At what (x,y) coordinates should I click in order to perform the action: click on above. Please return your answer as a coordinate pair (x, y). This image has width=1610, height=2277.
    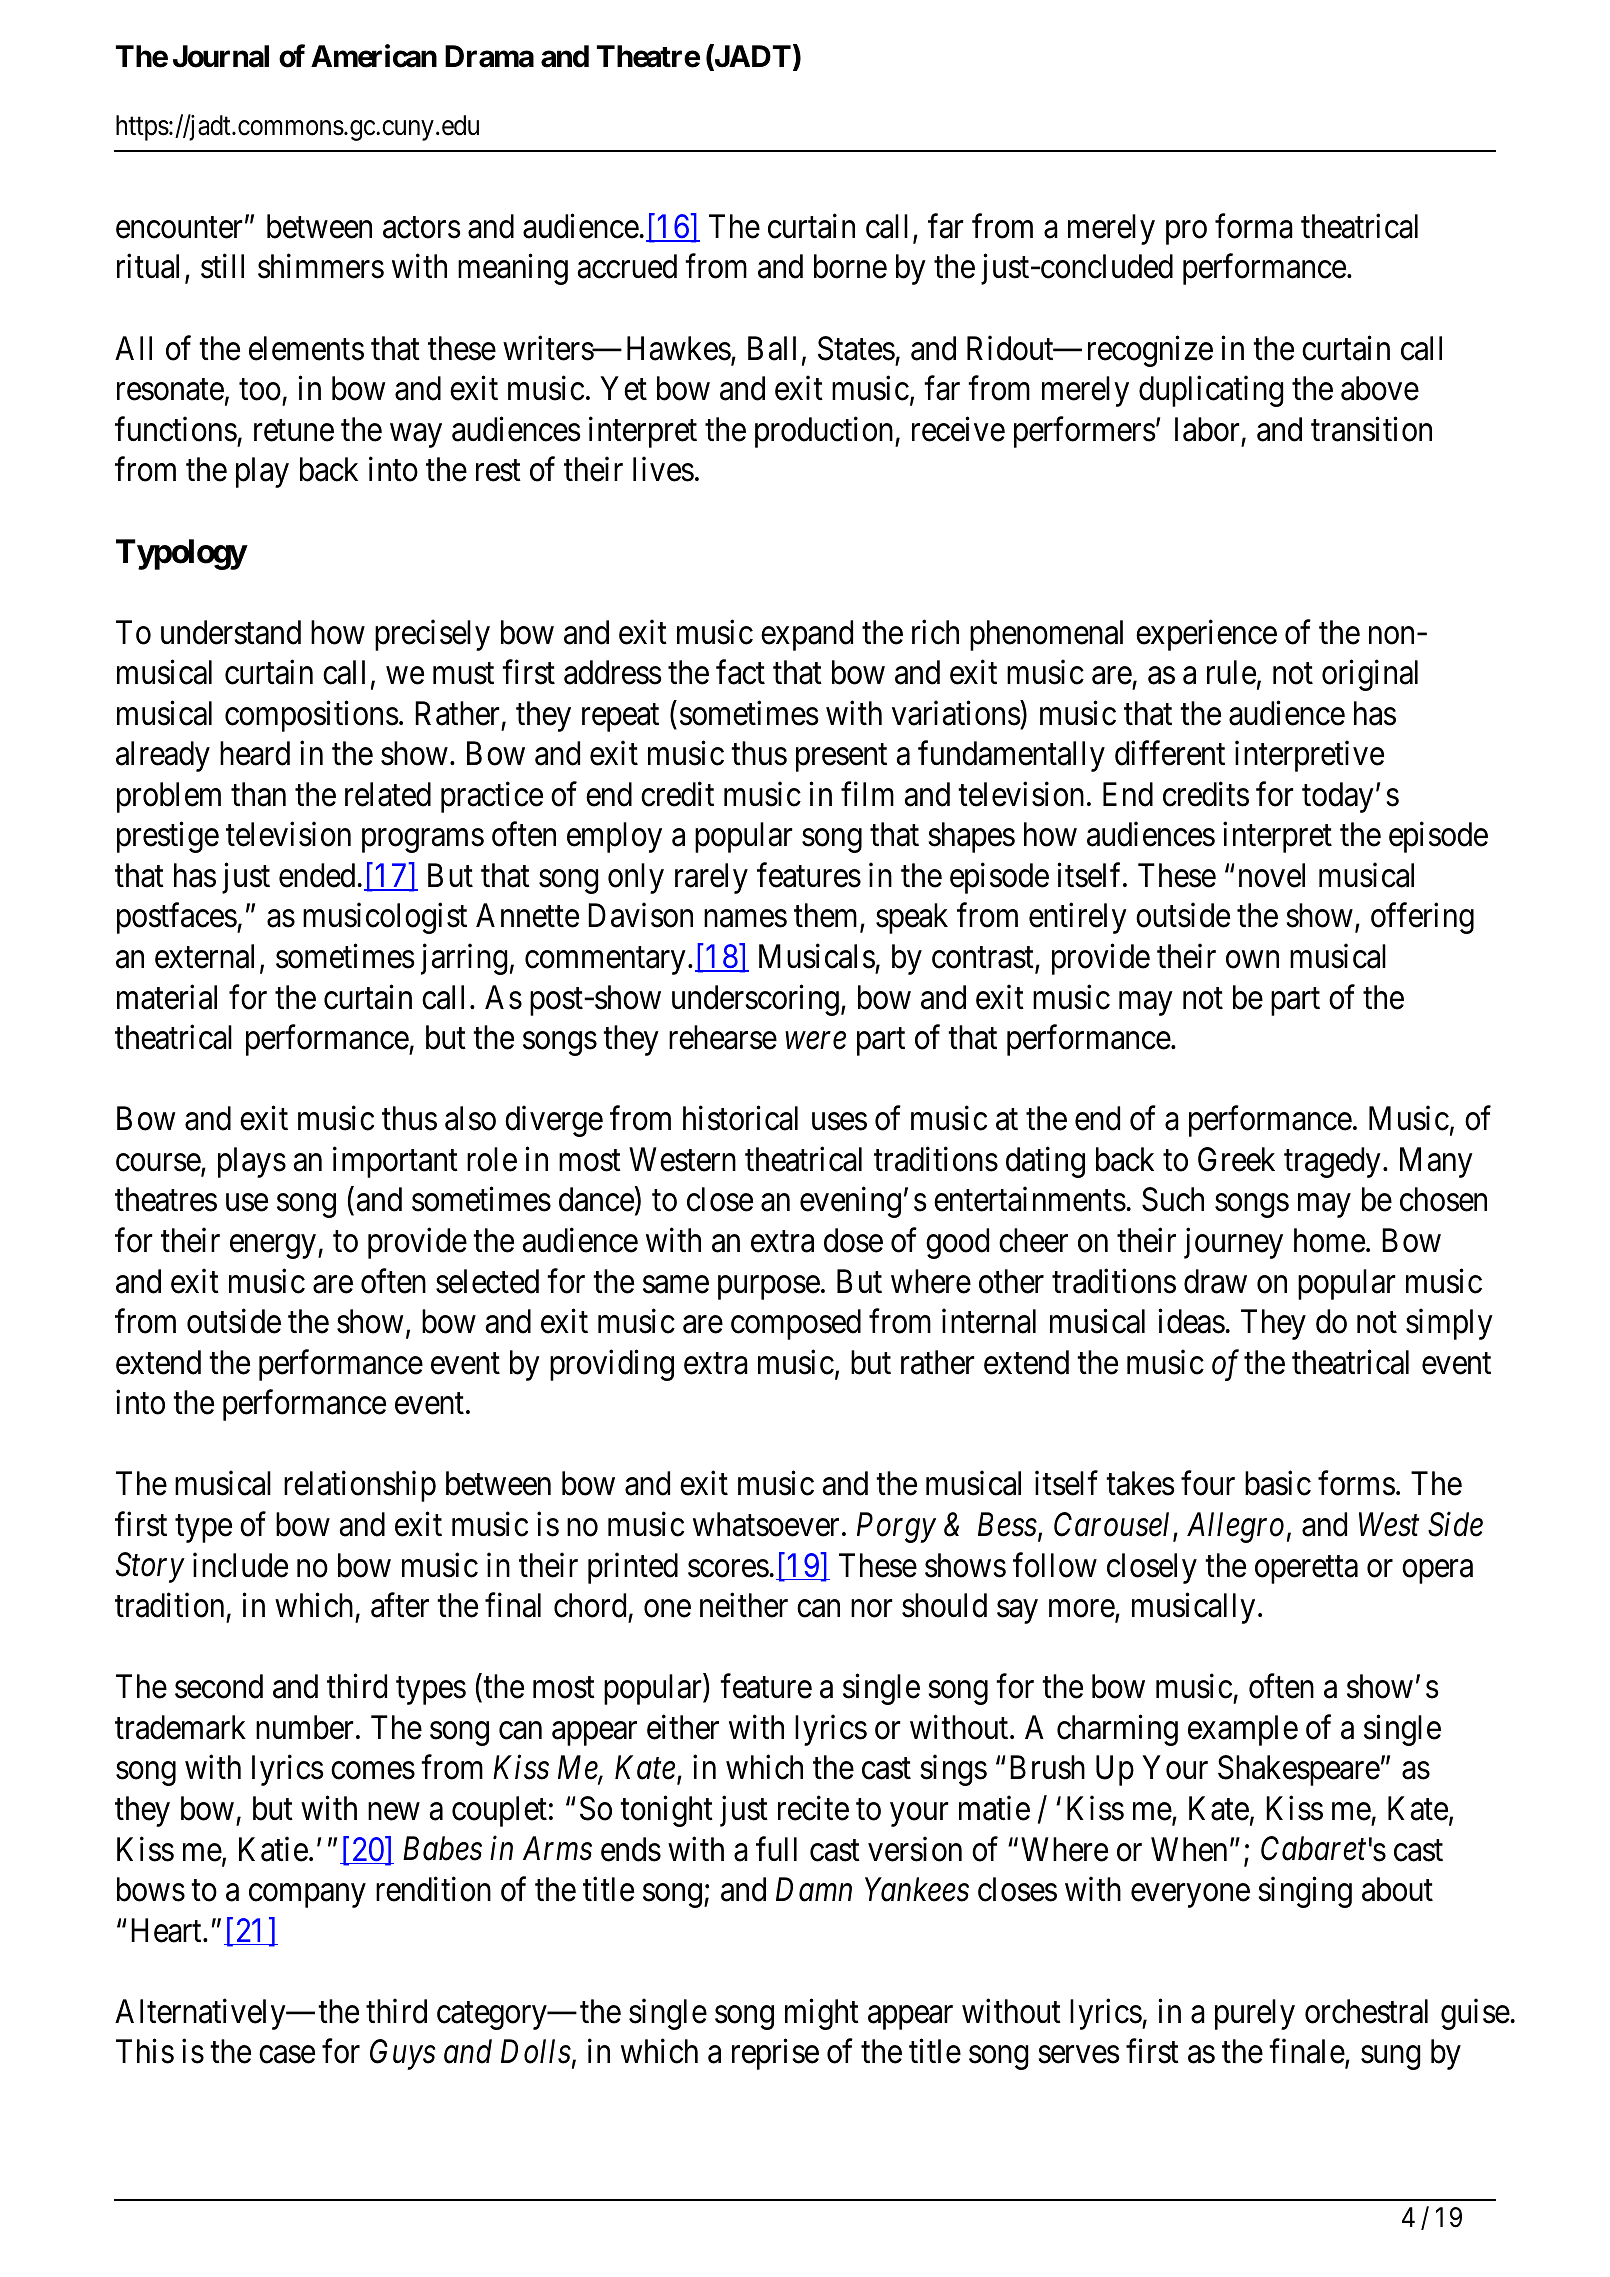
    Looking at the image, I should click on (1380, 388).
